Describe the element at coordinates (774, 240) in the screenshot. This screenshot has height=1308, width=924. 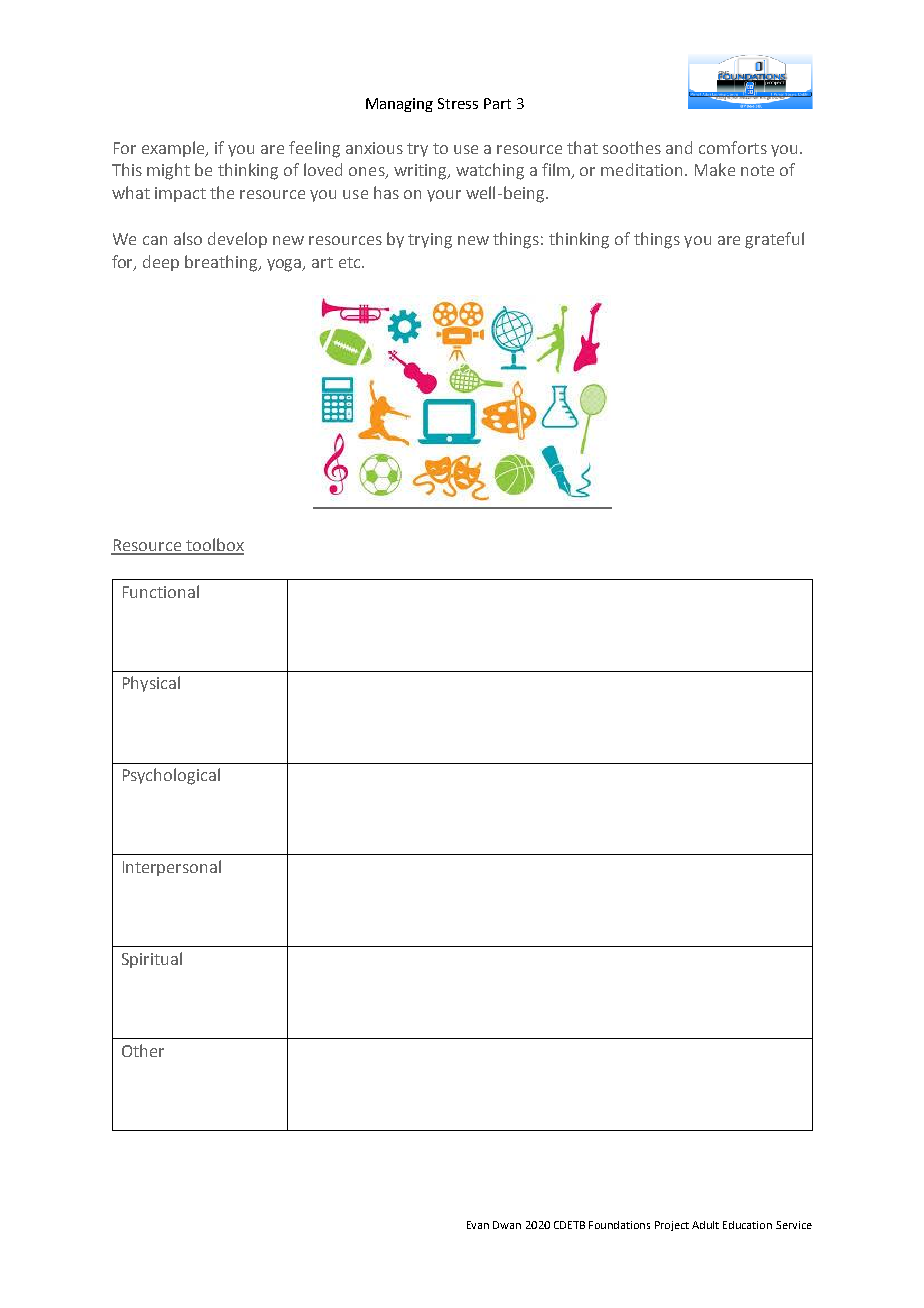
I see `grateful` at that location.
